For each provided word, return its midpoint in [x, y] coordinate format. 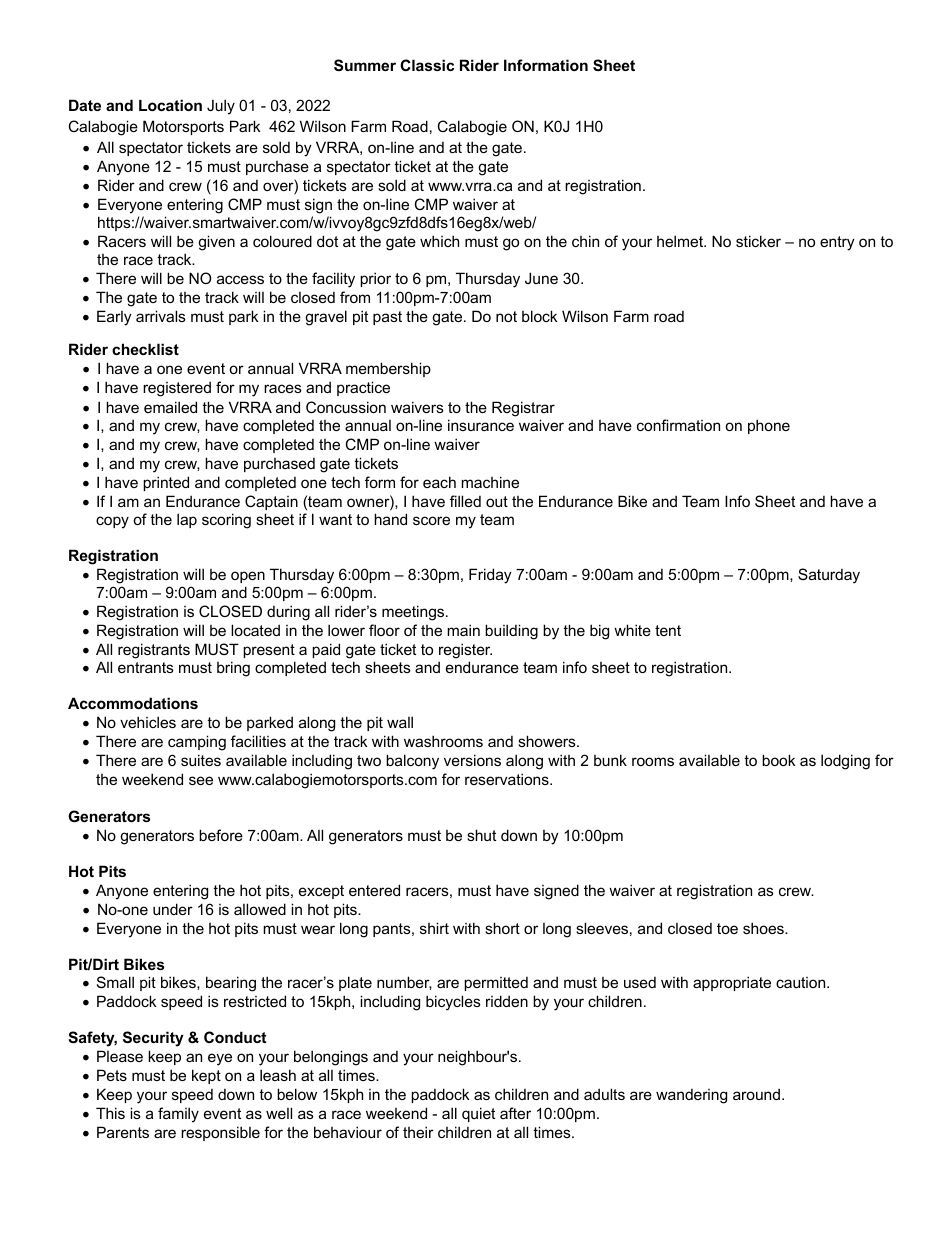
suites [201, 760]
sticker [758, 241]
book [779, 760]
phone [769, 426]
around [756, 1094]
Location [170, 105]
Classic [427, 65]
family [178, 1115]
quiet [478, 1114]
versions [472, 760]
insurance [481, 425]
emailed [170, 407]
